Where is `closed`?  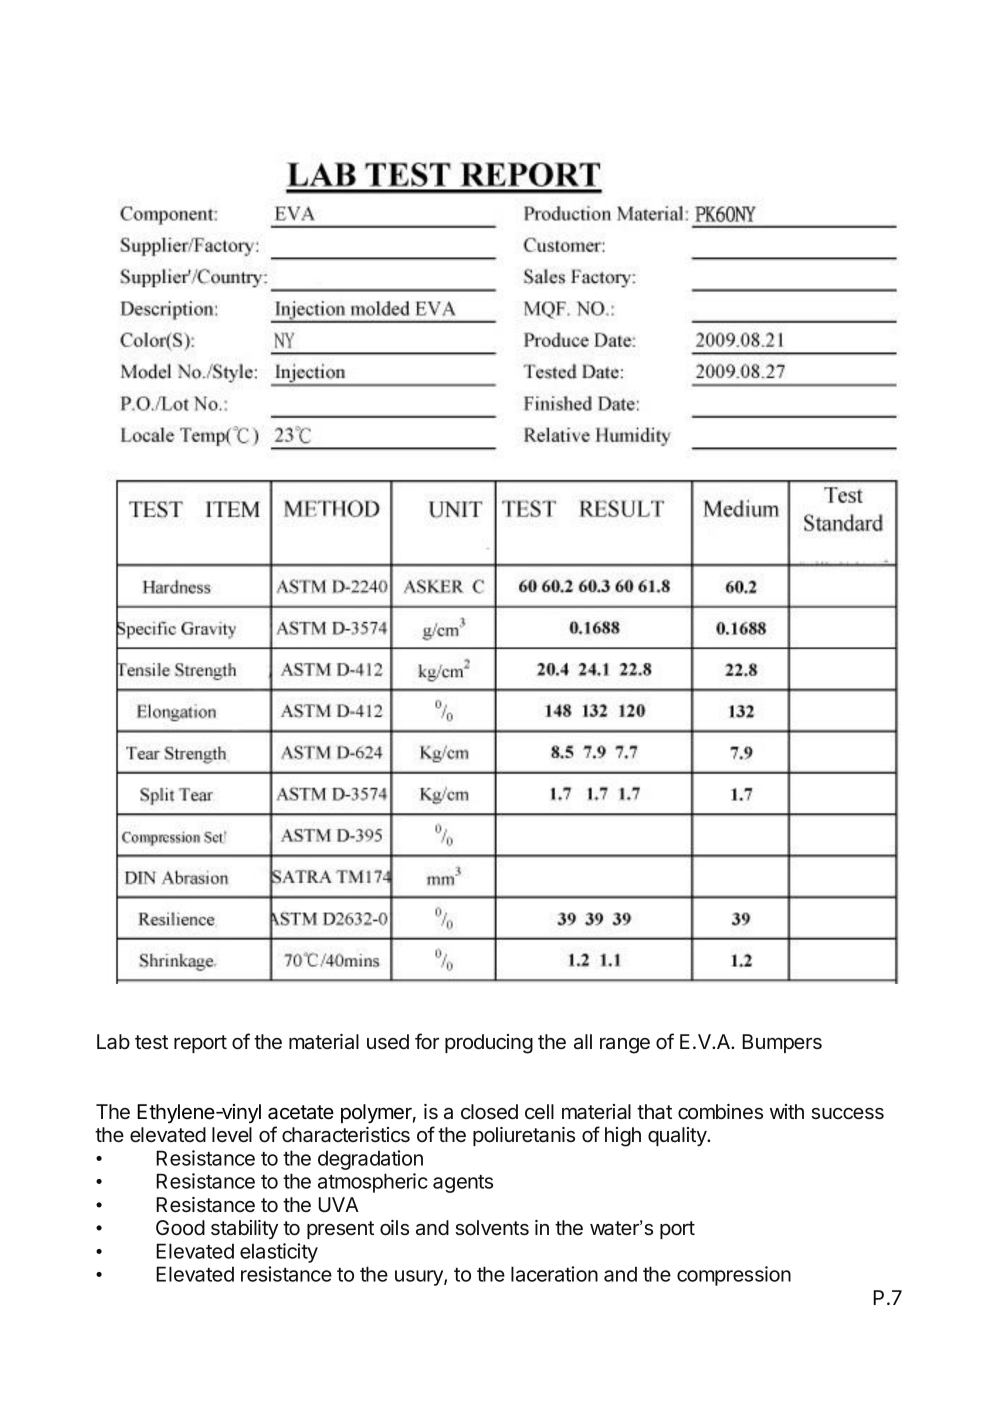 closed is located at coordinates (489, 1112).
